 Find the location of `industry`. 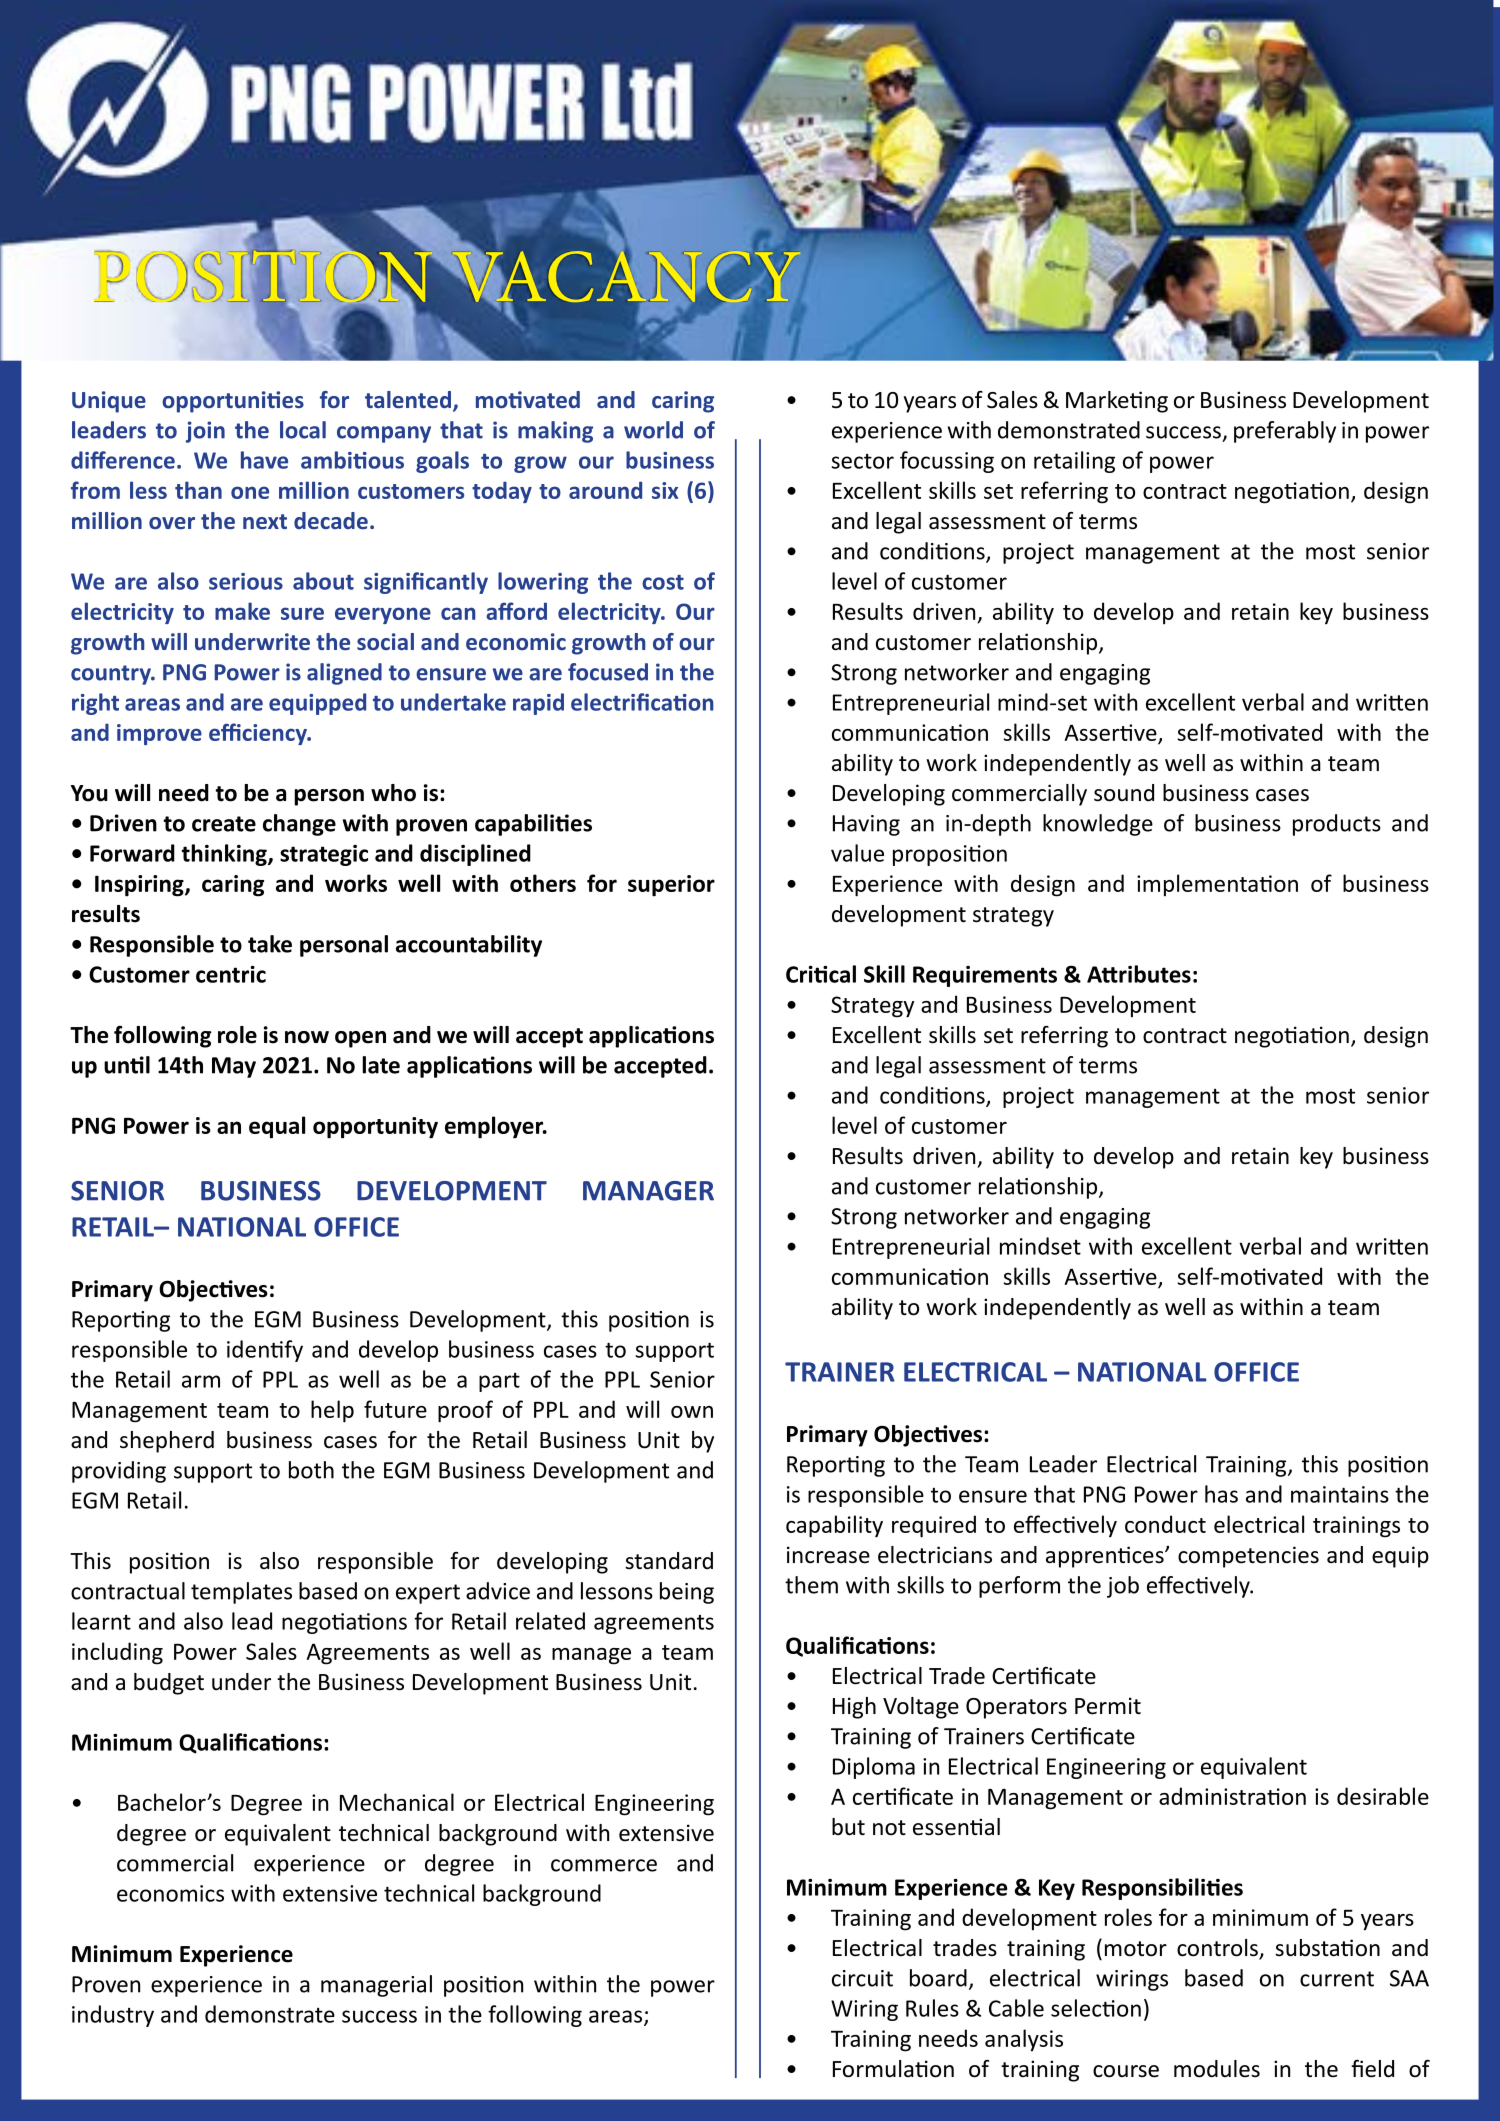

industry is located at coordinates (113, 2016).
